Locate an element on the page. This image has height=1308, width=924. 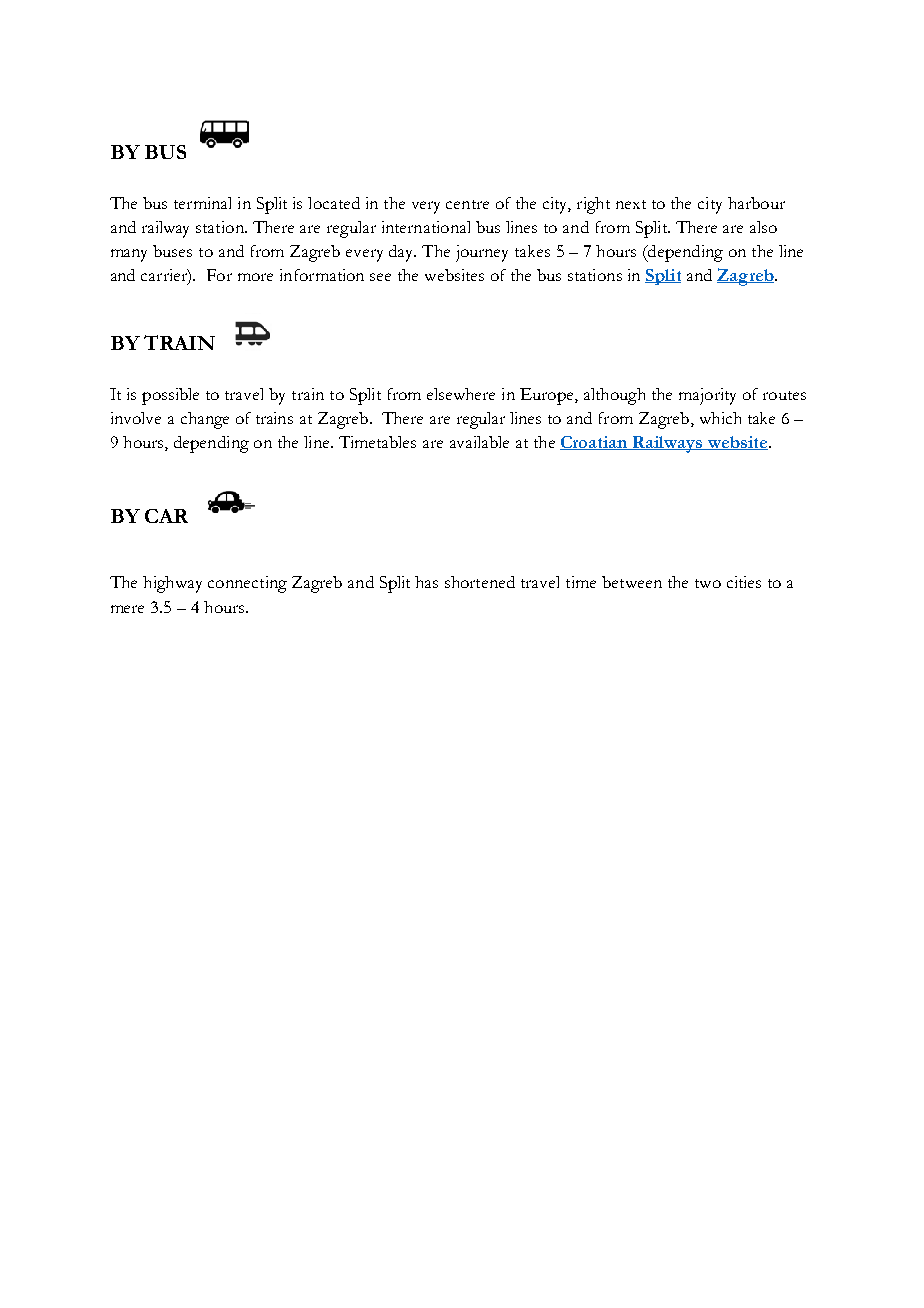
majority is located at coordinates (707, 396).
